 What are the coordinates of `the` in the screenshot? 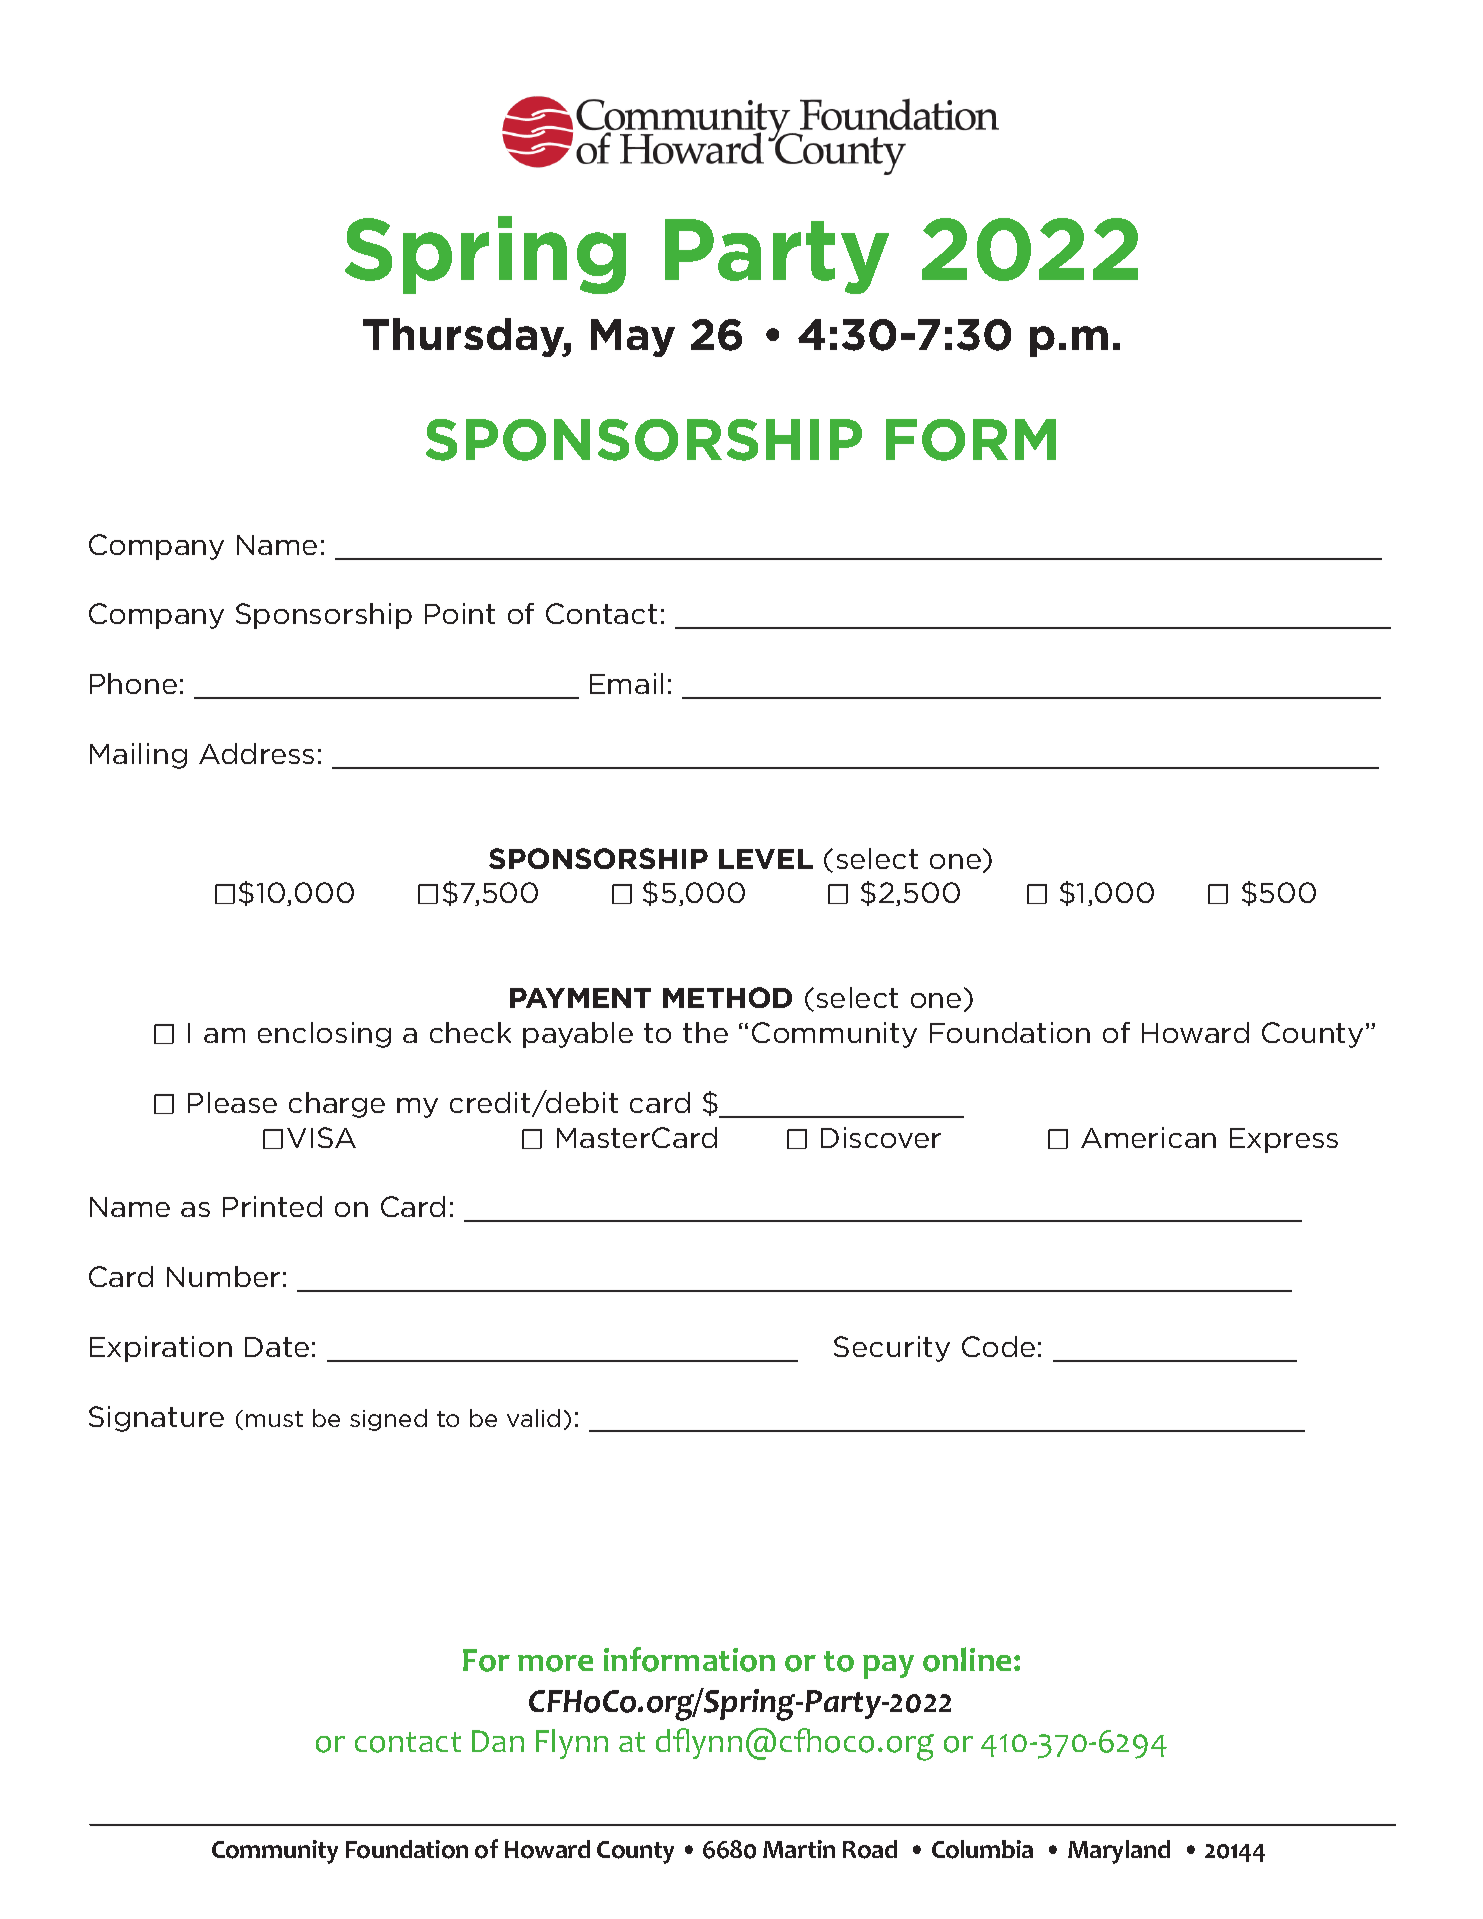 It's located at (705, 1032).
